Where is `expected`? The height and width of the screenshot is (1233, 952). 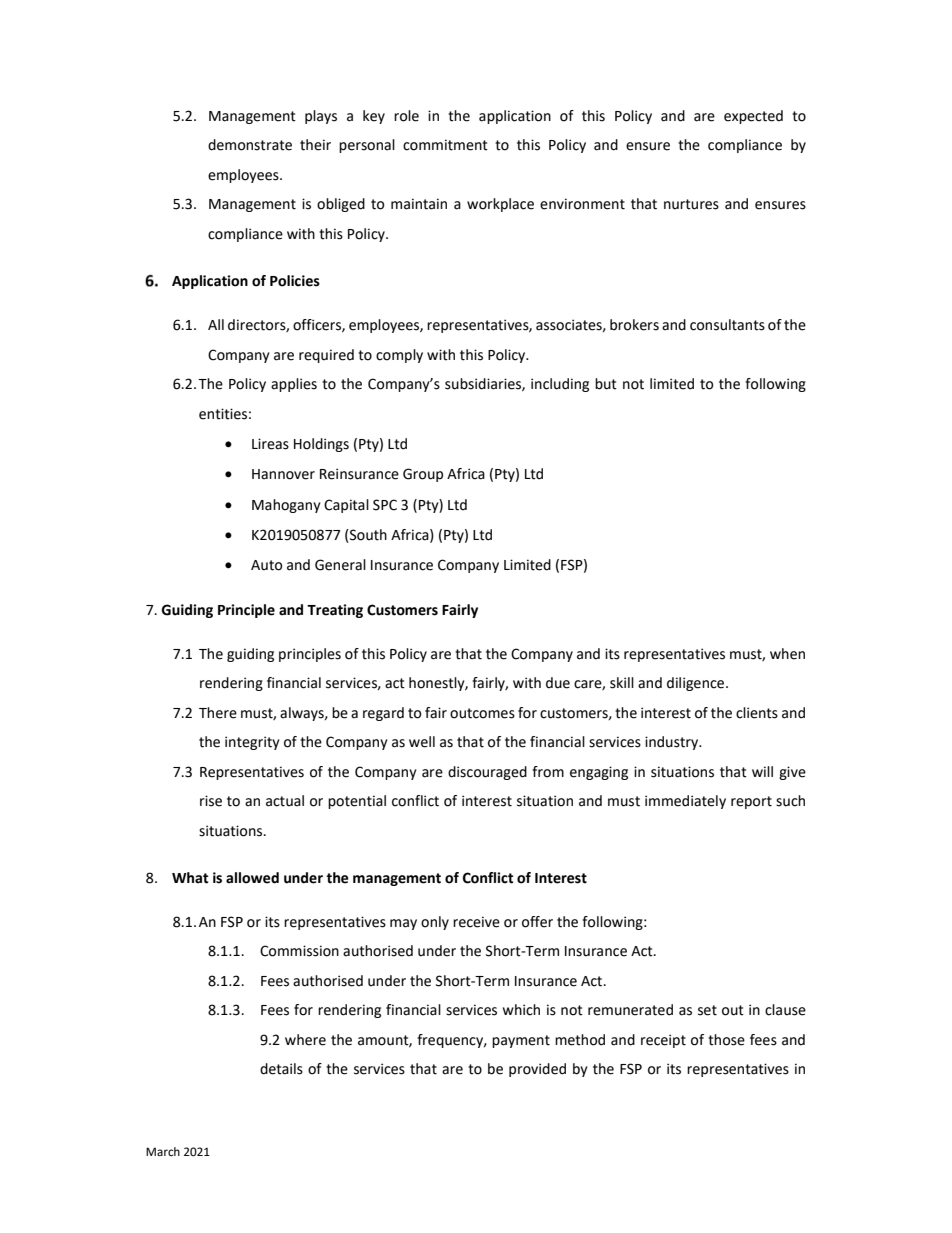 expected is located at coordinates (753, 117).
